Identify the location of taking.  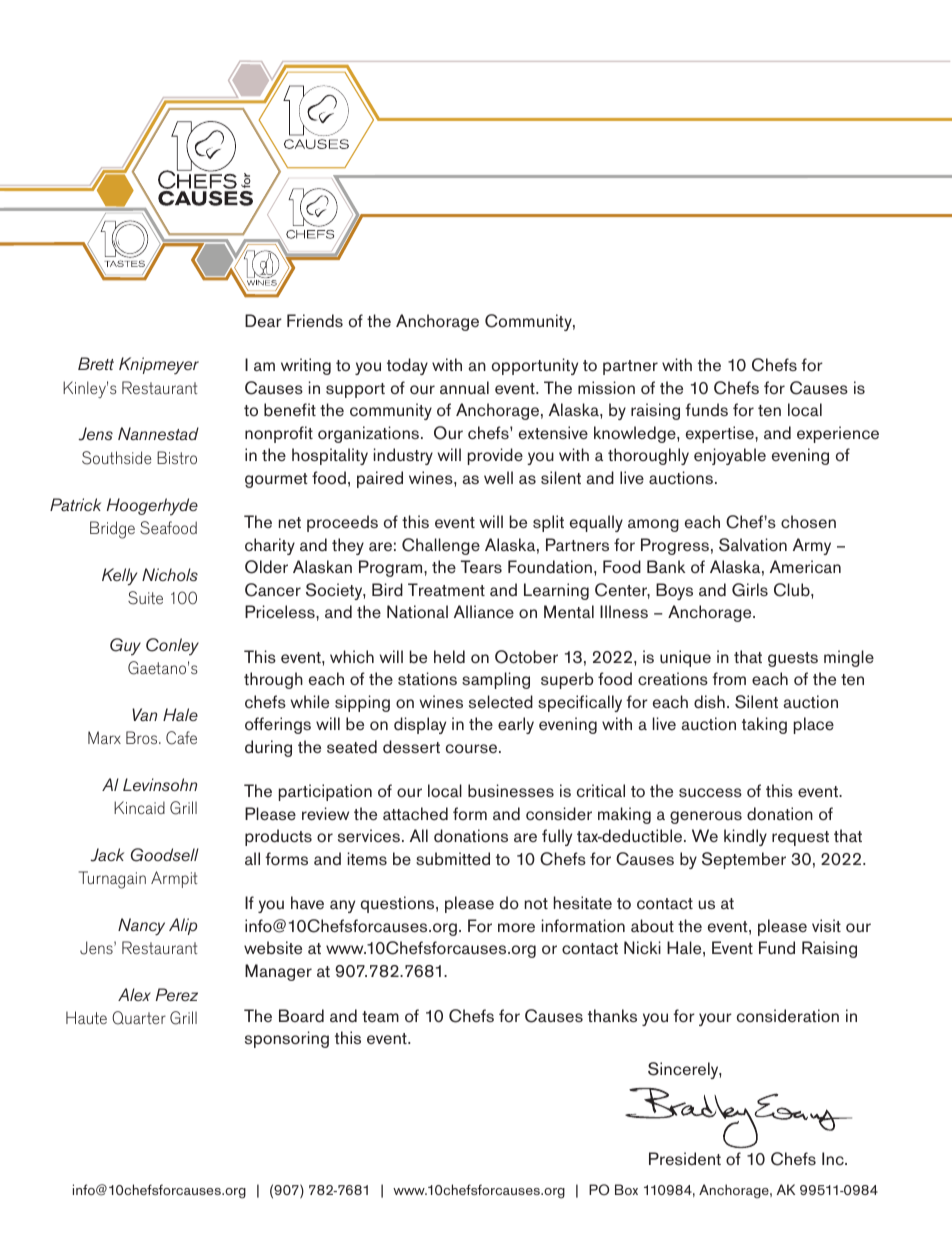
(764, 725).
